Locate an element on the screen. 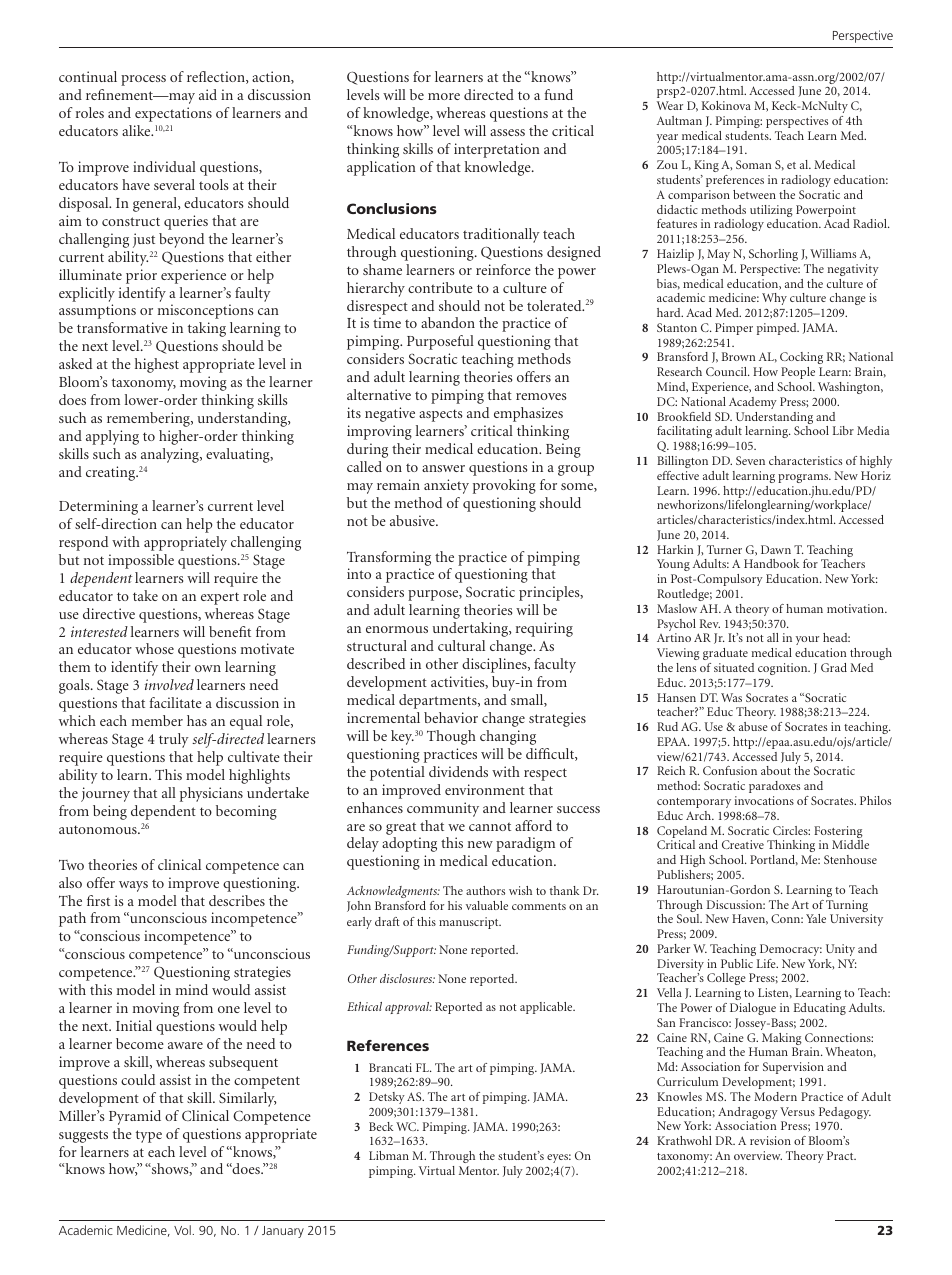  Public is located at coordinates (737, 963).
